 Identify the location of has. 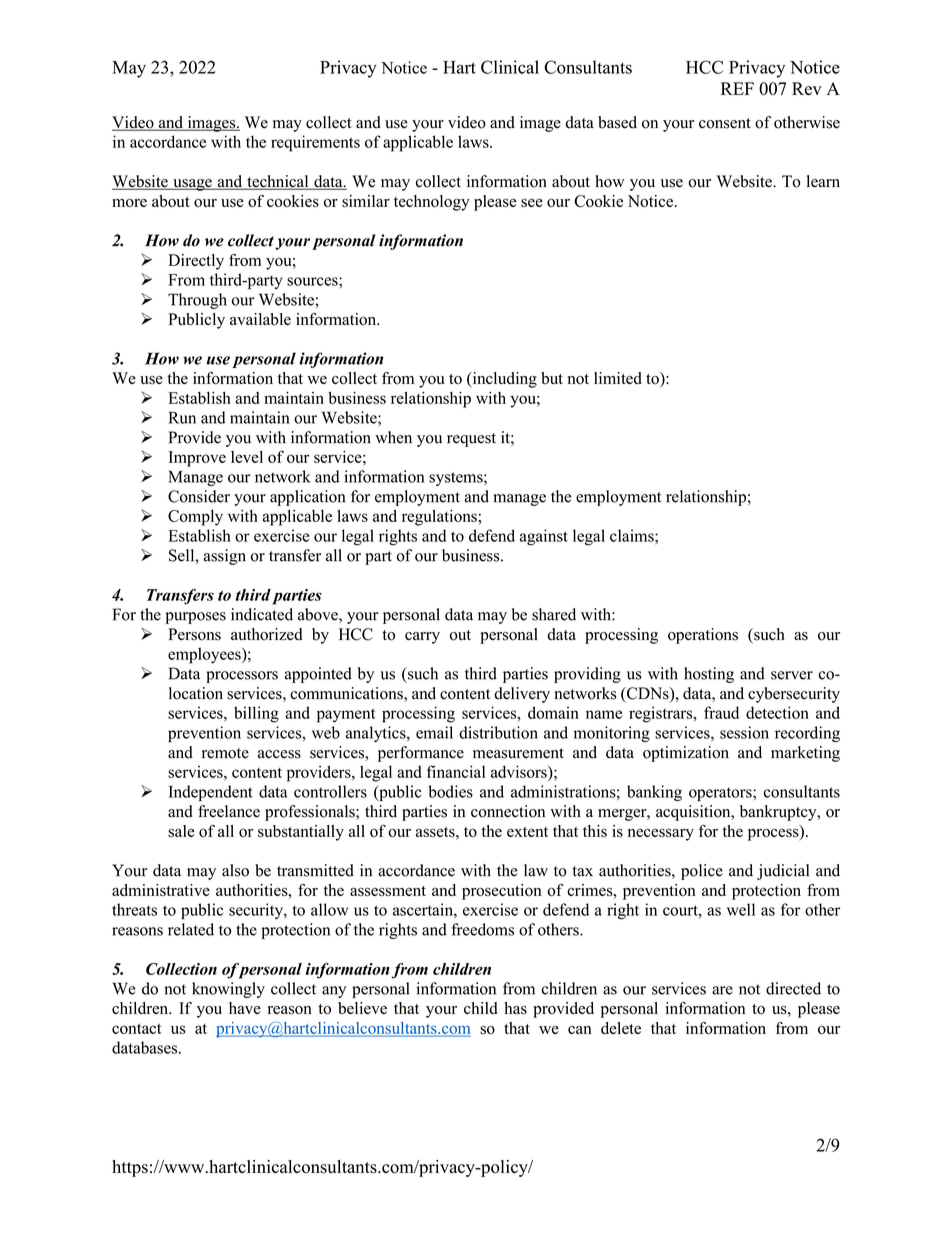
(515, 1008).
